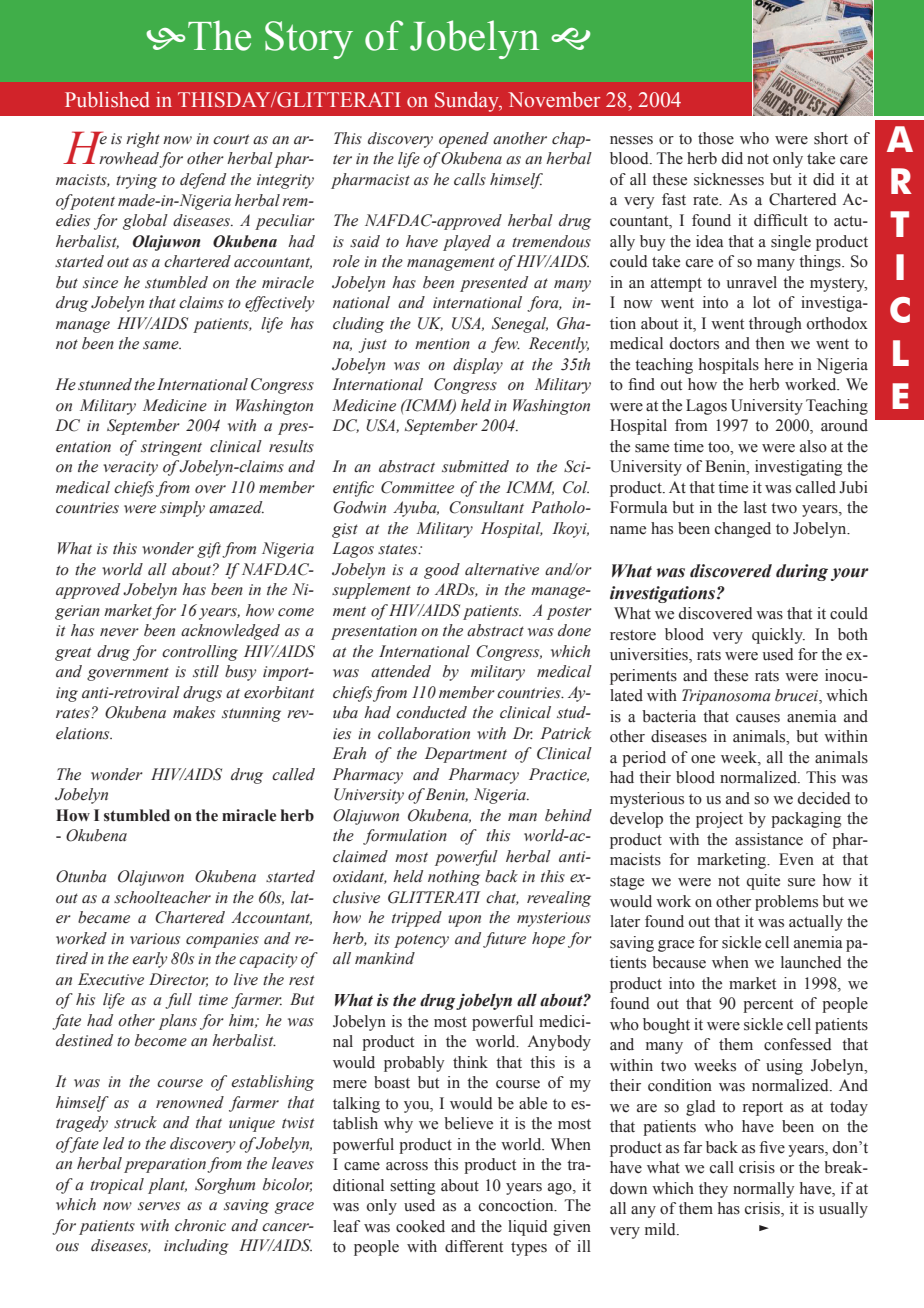  Describe the element at coordinates (468, 102) in the document. I see `Sunday` at that location.
